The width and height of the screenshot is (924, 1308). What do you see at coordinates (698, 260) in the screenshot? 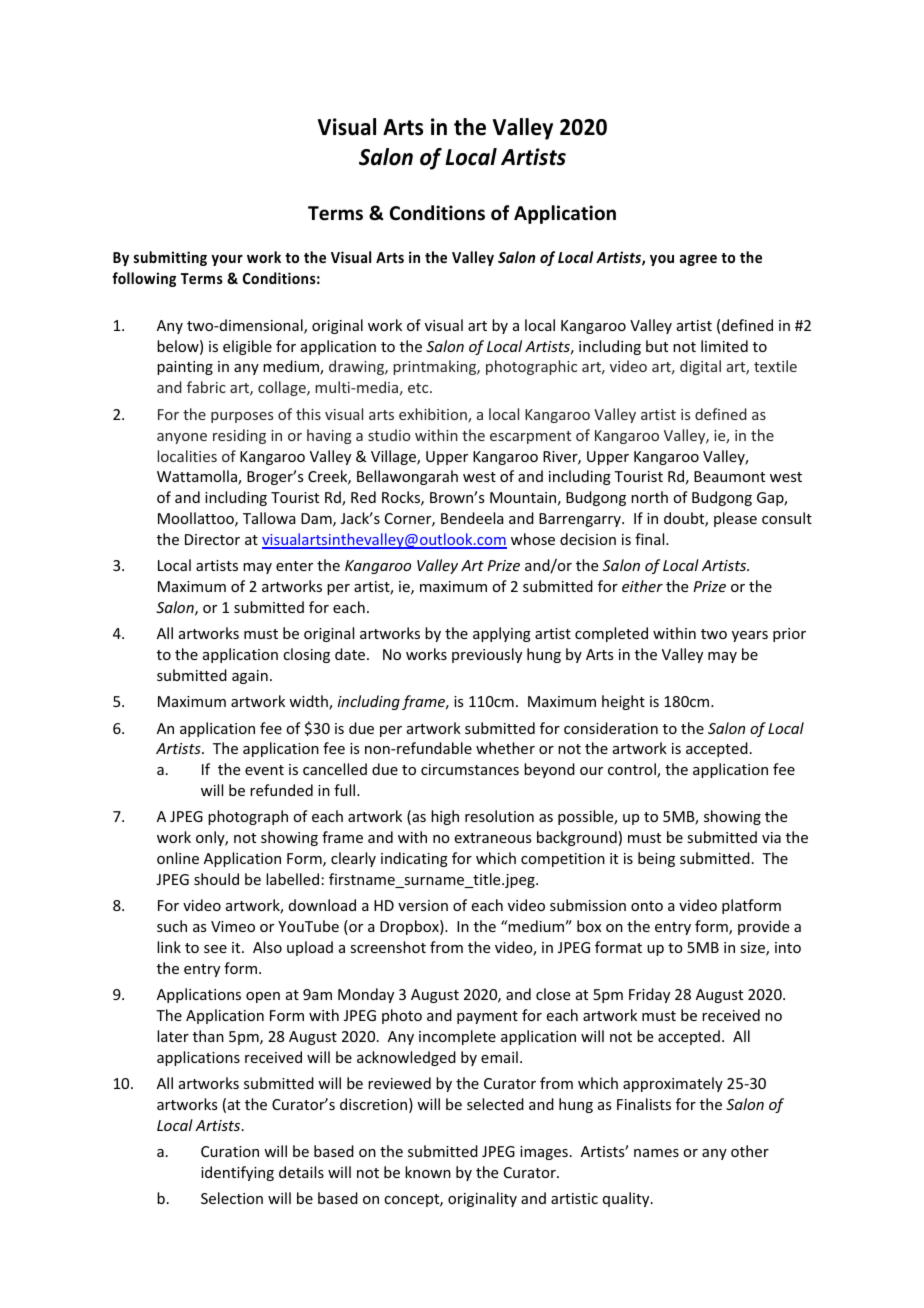
I see `agree` at bounding box center [698, 260].
